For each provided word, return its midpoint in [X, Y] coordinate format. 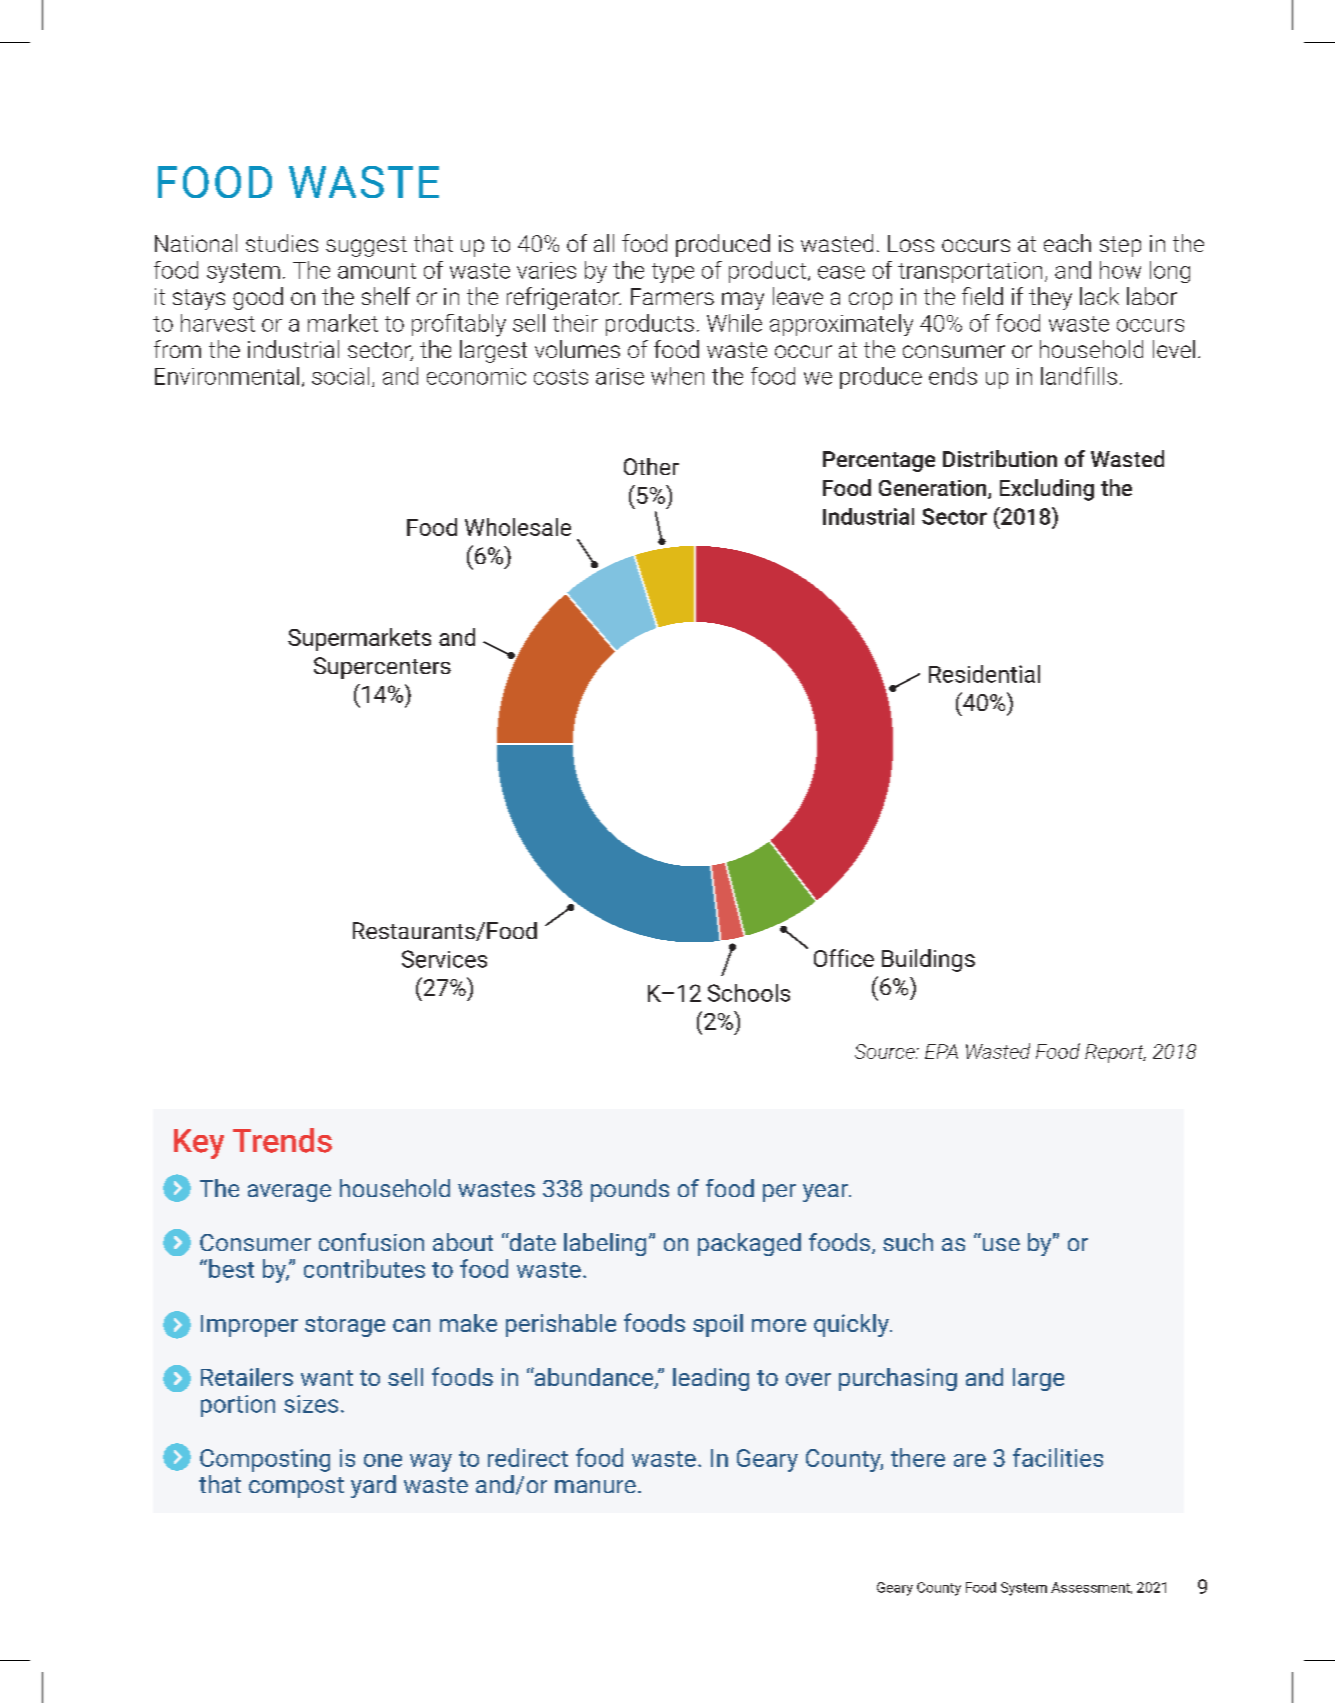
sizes [311, 1404]
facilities [1058, 1457]
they [1050, 298]
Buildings [928, 960]
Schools [749, 993]
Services [444, 959]
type [673, 273]
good [258, 298]
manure [595, 1486]
